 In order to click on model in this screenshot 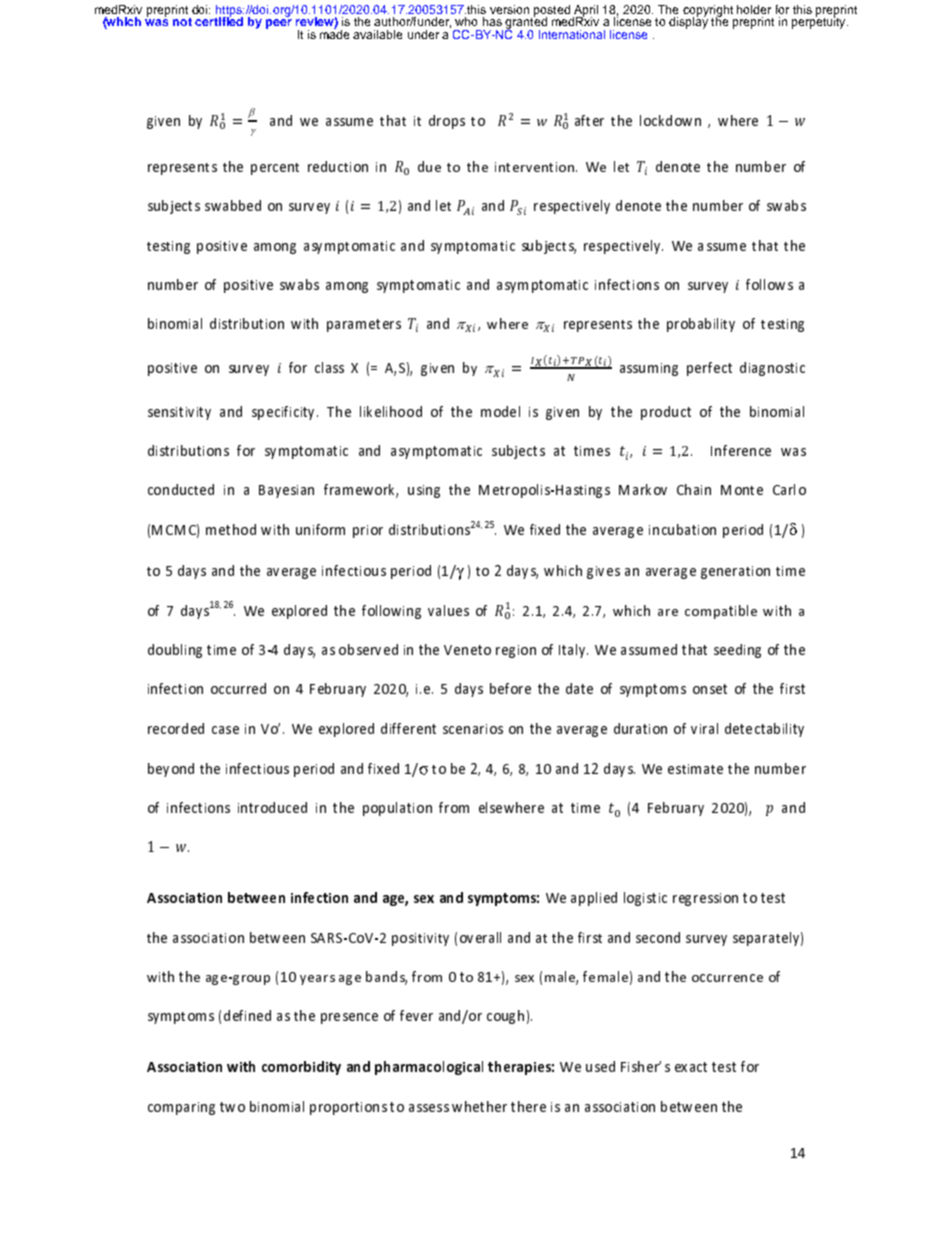, I will do `click(500, 411)`.
